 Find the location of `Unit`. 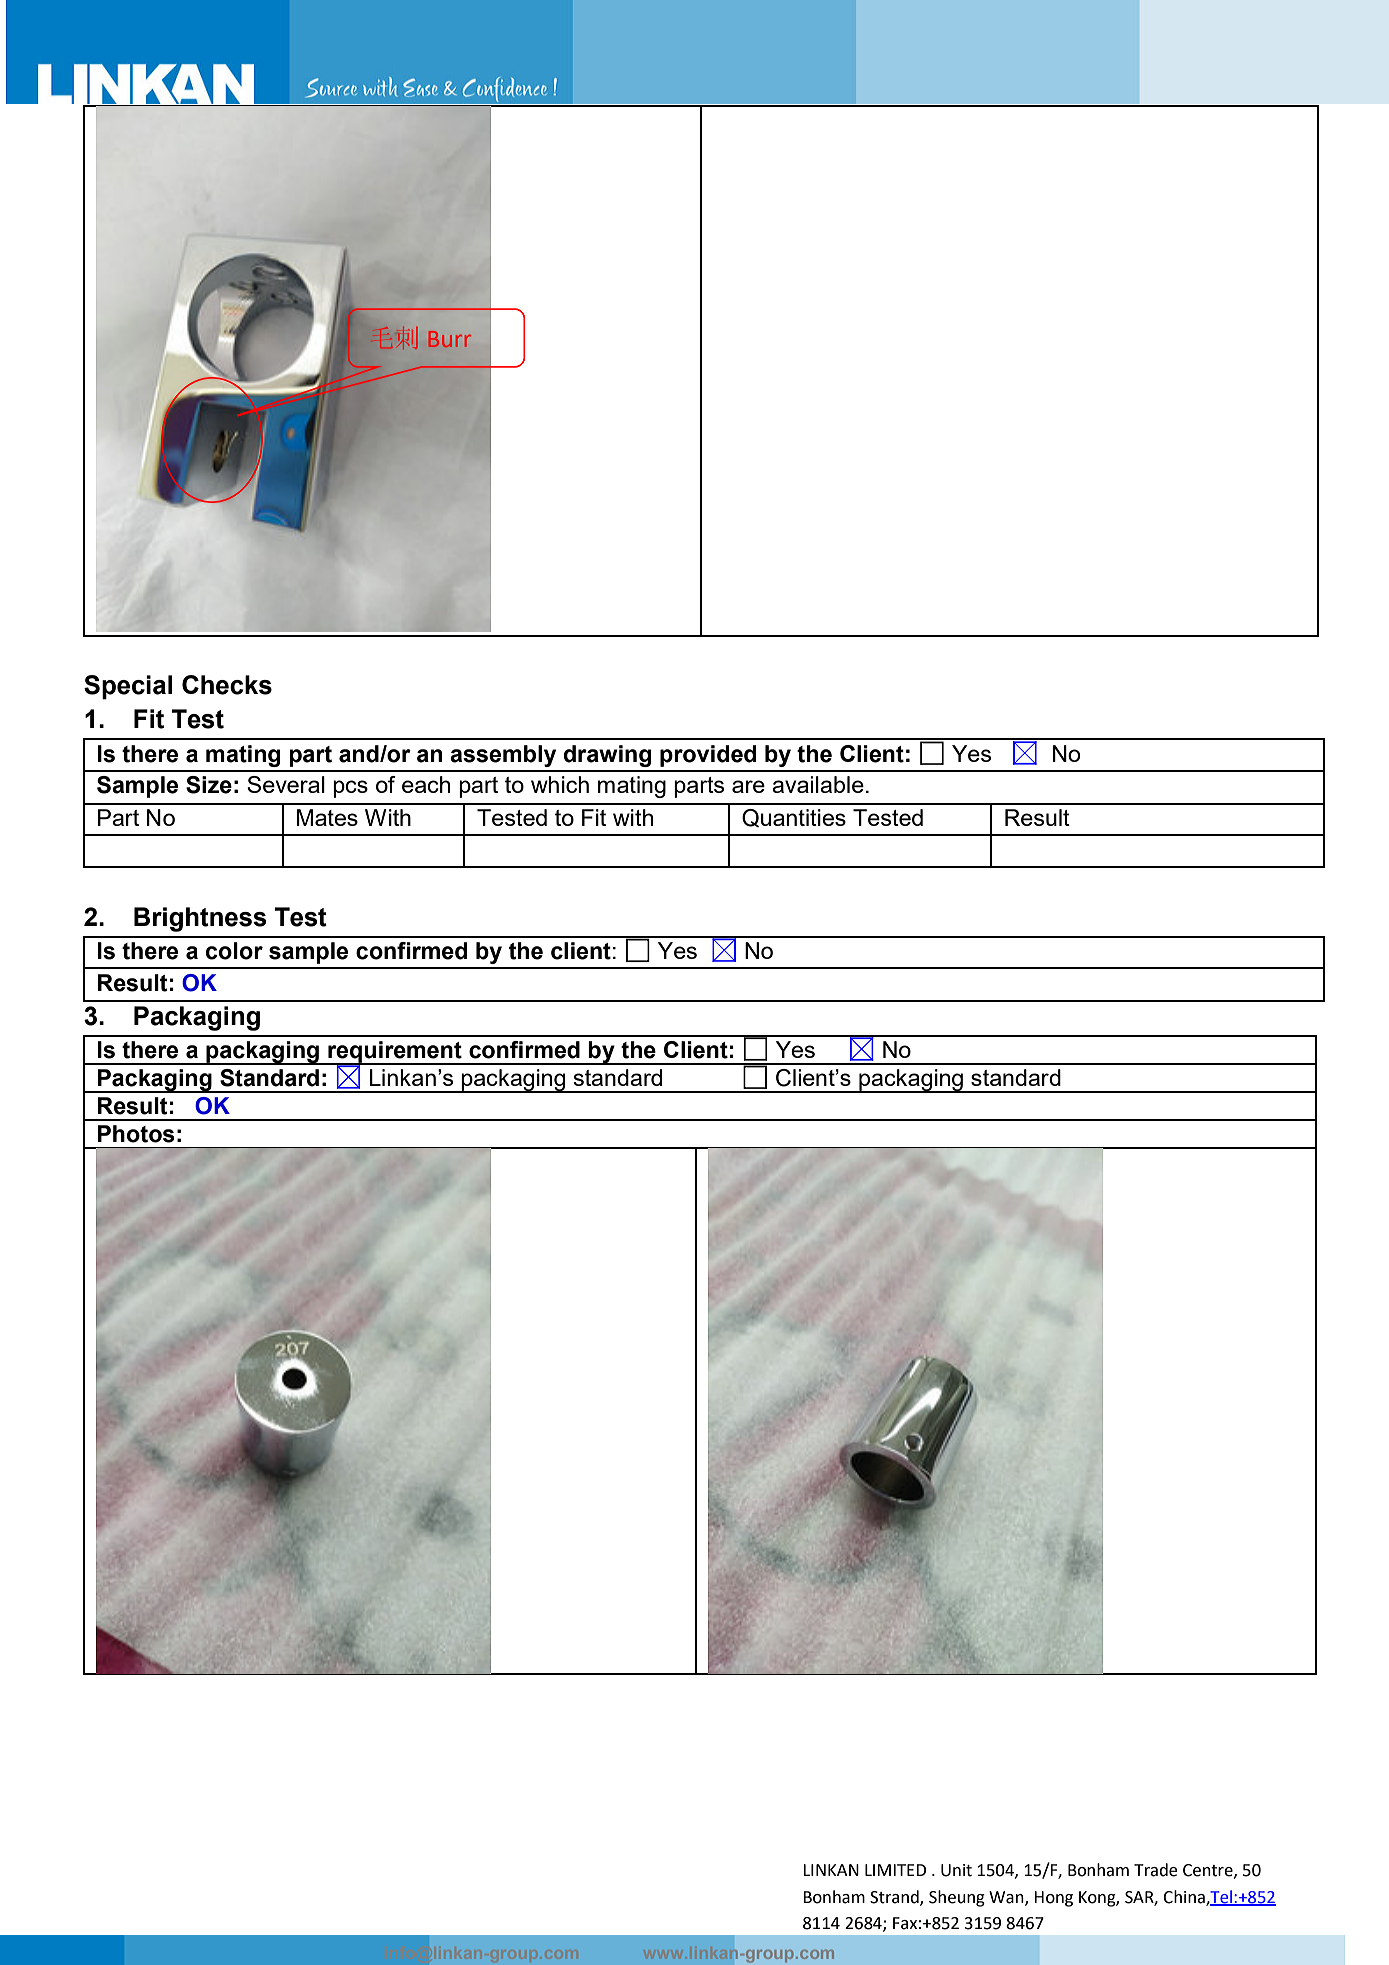

Unit is located at coordinates (956, 1870).
